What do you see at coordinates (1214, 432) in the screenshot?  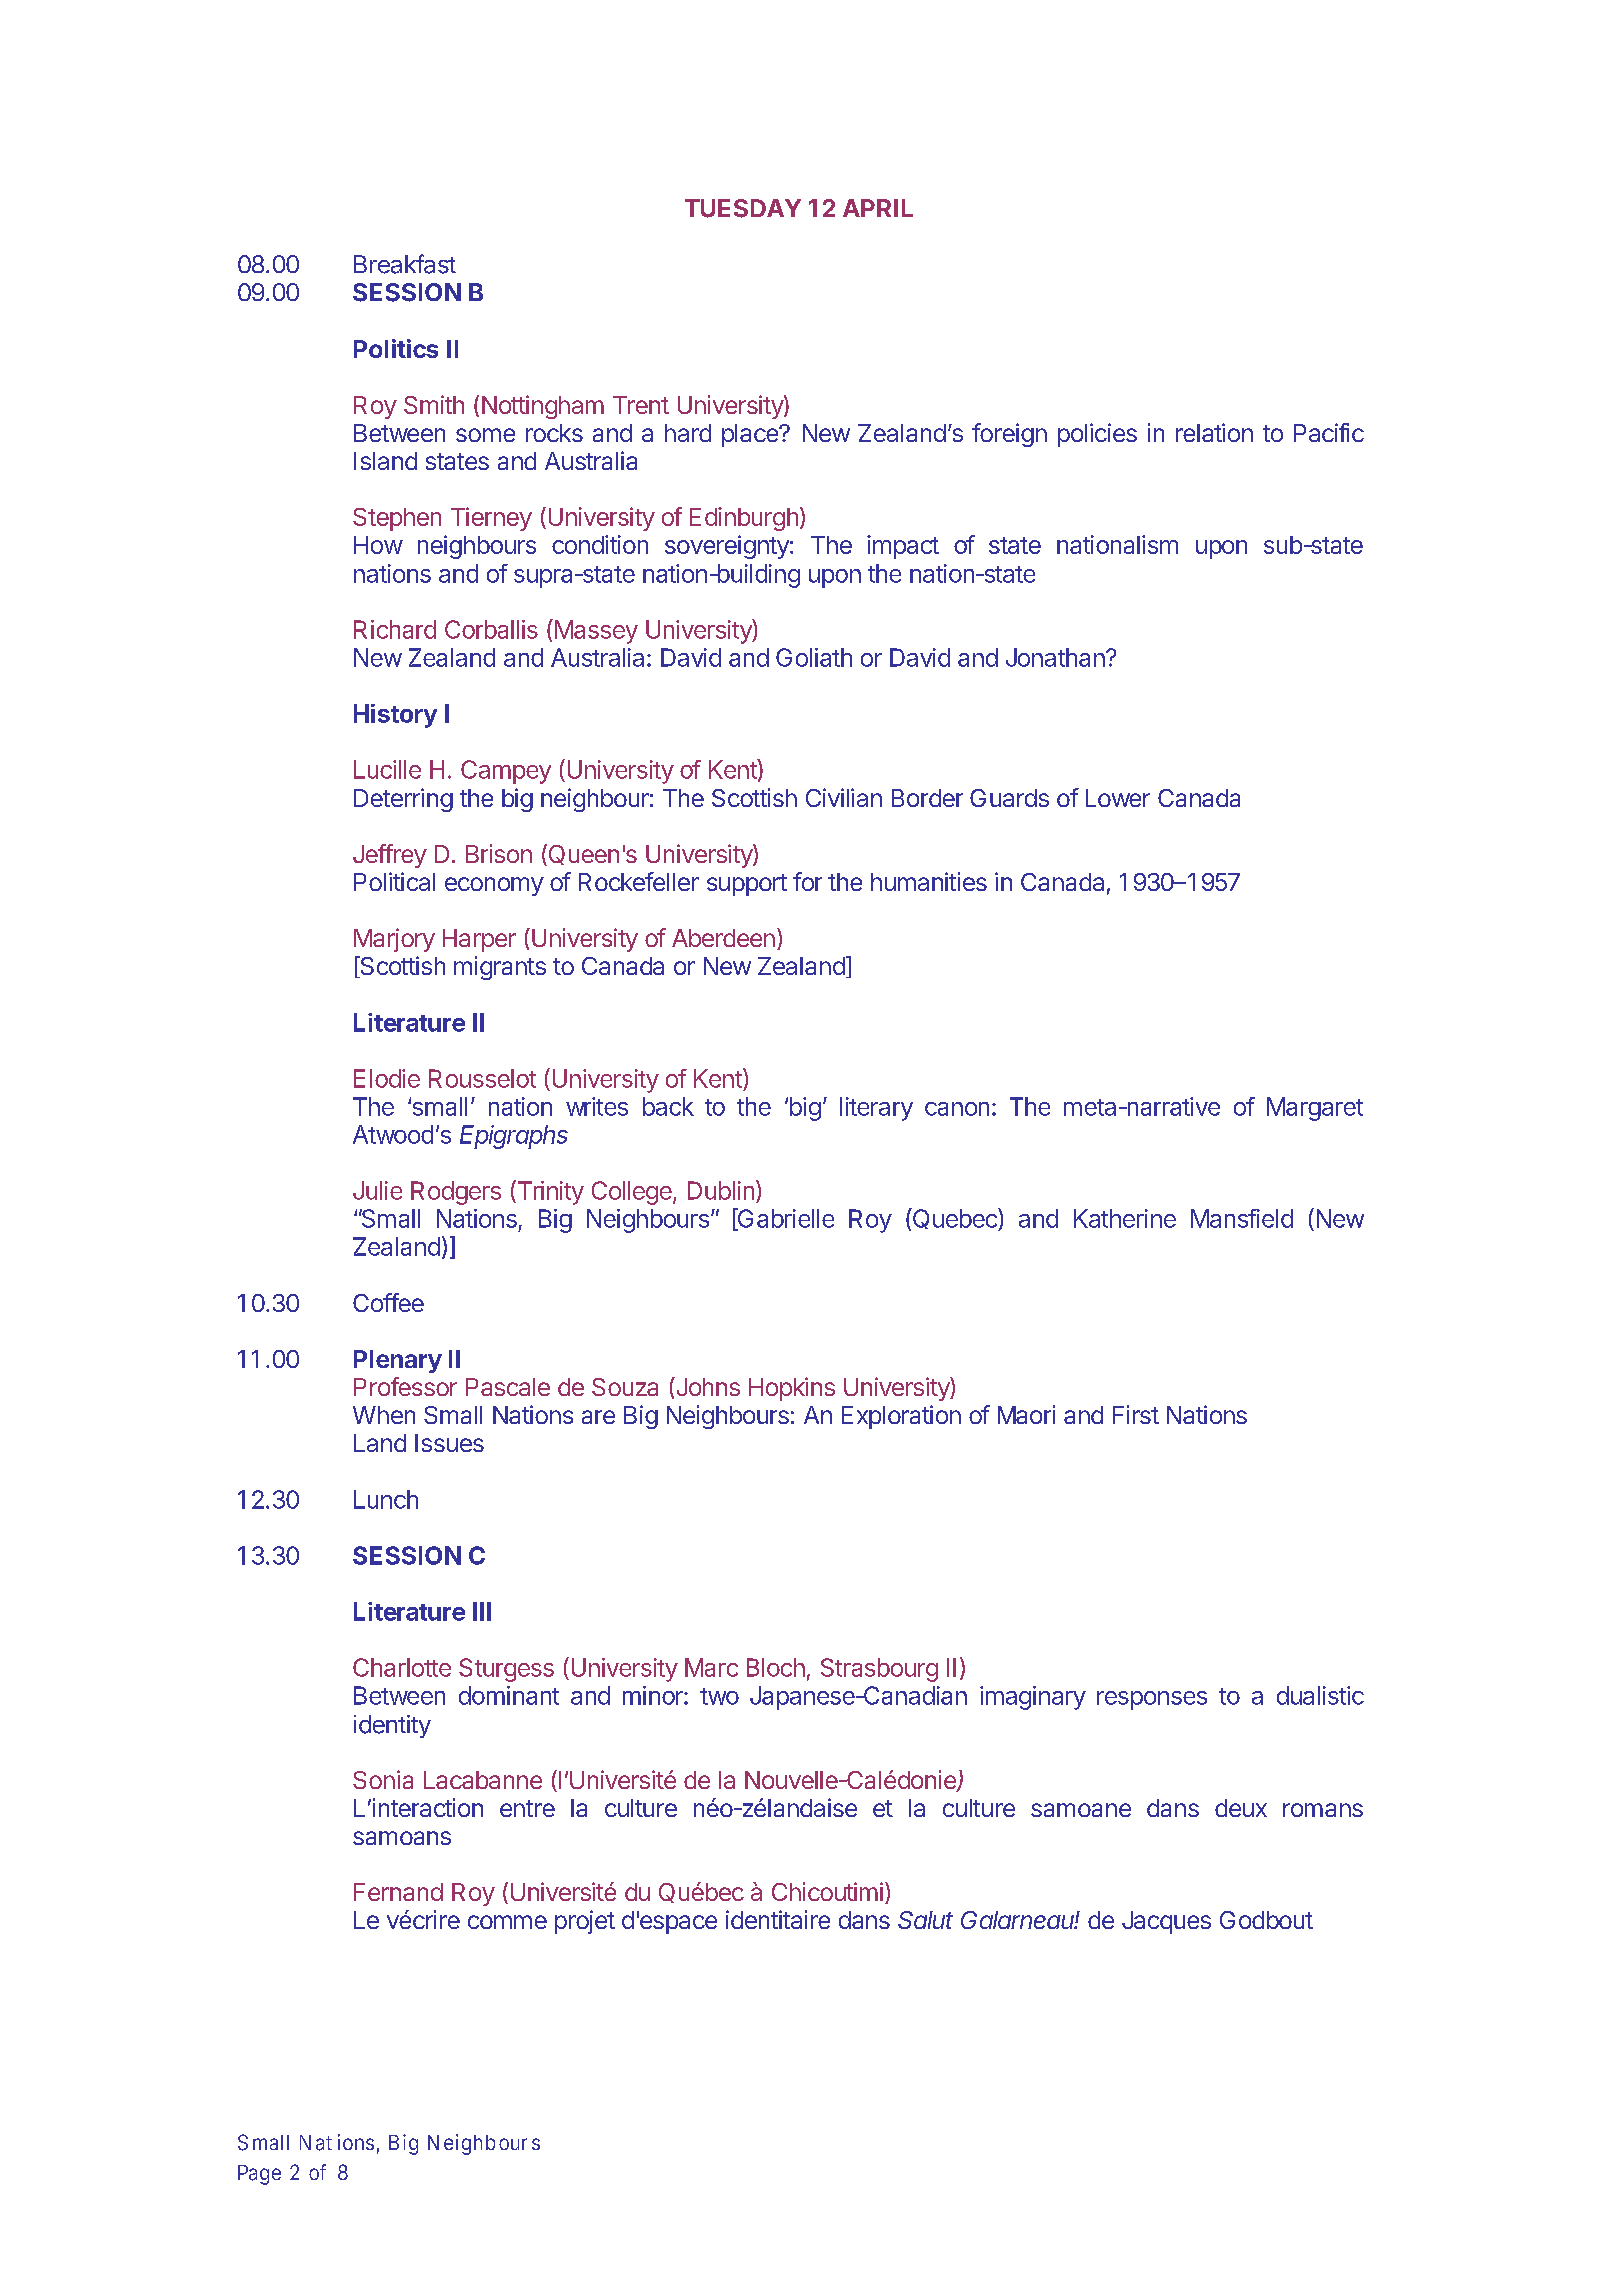 I see `relation` at bounding box center [1214, 432].
